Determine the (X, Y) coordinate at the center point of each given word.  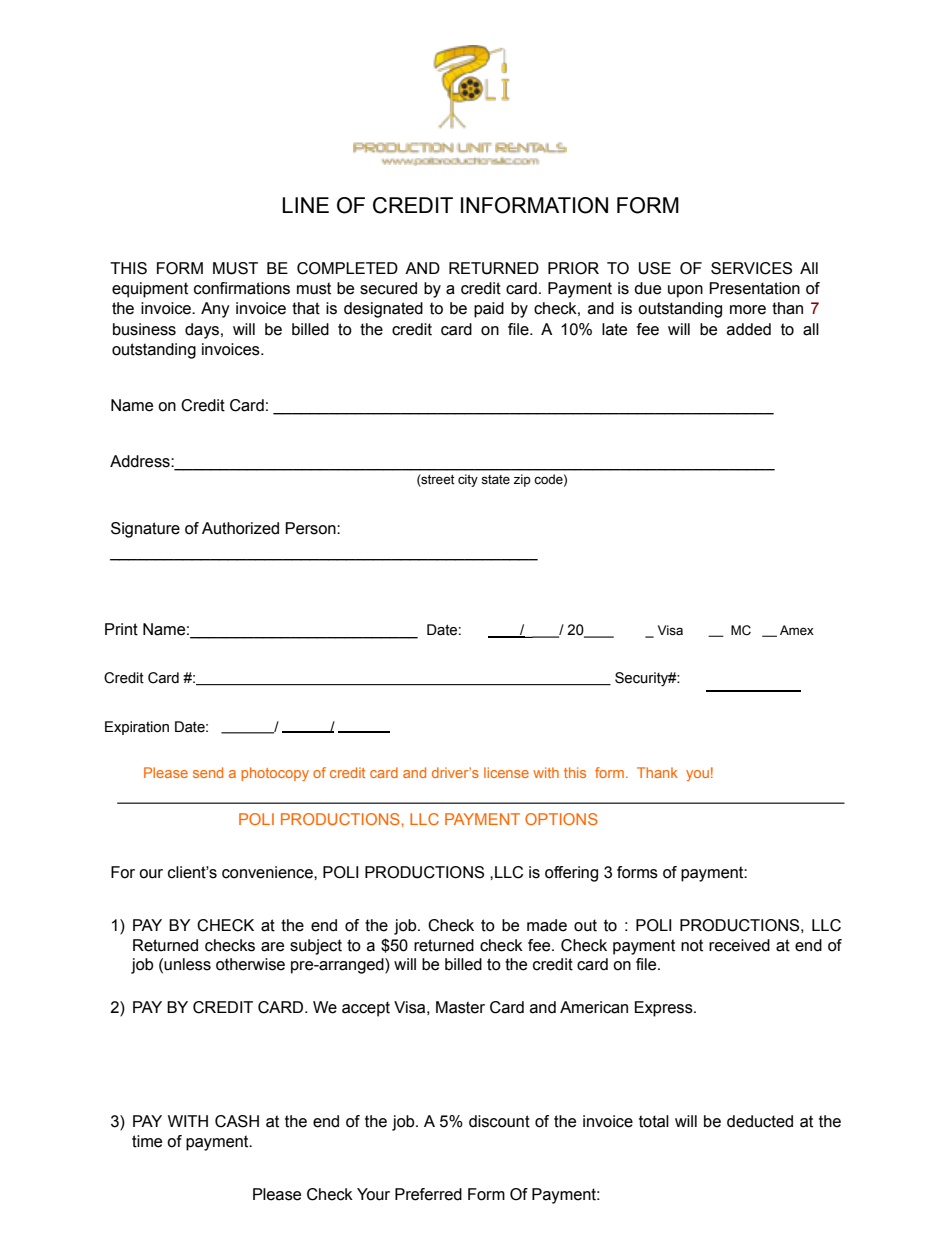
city (468, 480)
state (495, 480)
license (506, 772)
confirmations (242, 288)
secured (388, 288)
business (144, 329)
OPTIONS (561, 819)
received (739, 945)
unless (187, 964)
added (749, 329)
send (208, 772)
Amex (797, 630)
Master (460, 1007)
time (147, 1141)
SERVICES (751, 268)
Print (121, 629)
